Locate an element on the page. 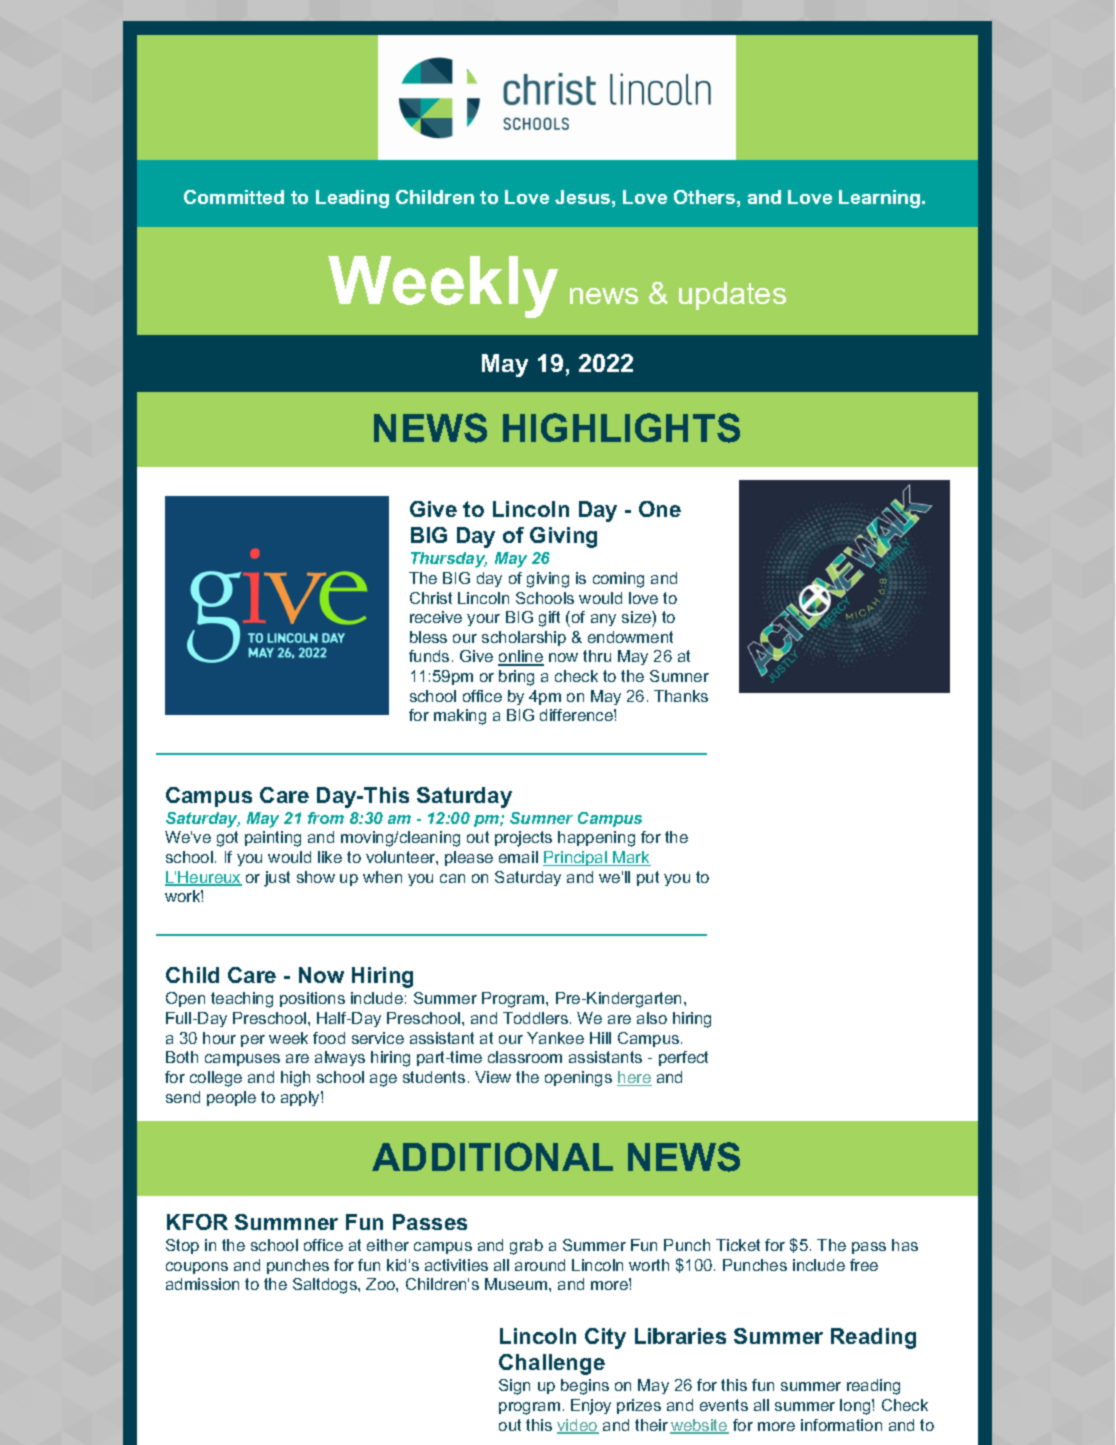 The height and width of the page is (1445, 1116). Learning is located at coordinates (881, 199).
